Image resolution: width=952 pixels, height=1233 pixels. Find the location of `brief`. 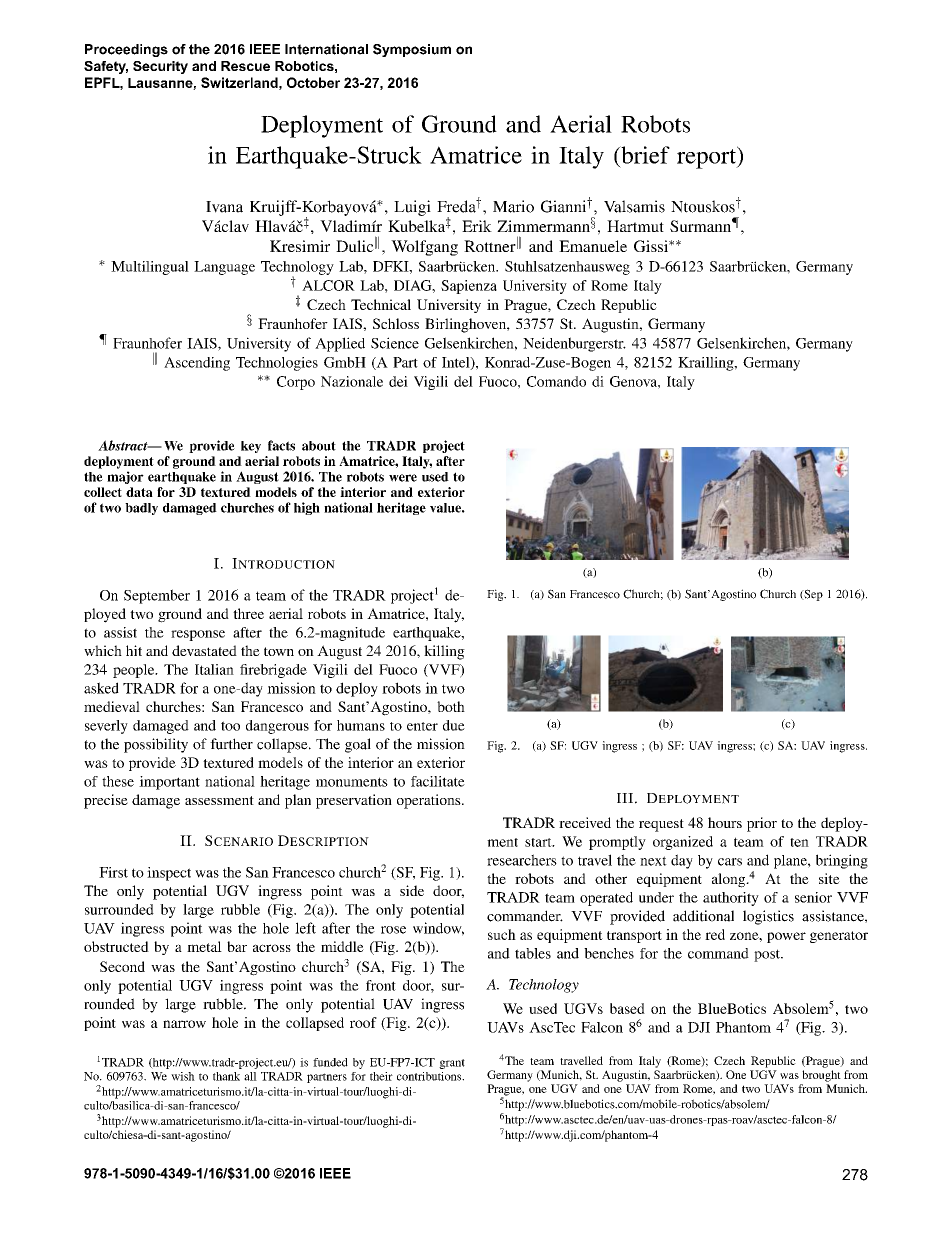

brief is located at coordinates (644, 155).
